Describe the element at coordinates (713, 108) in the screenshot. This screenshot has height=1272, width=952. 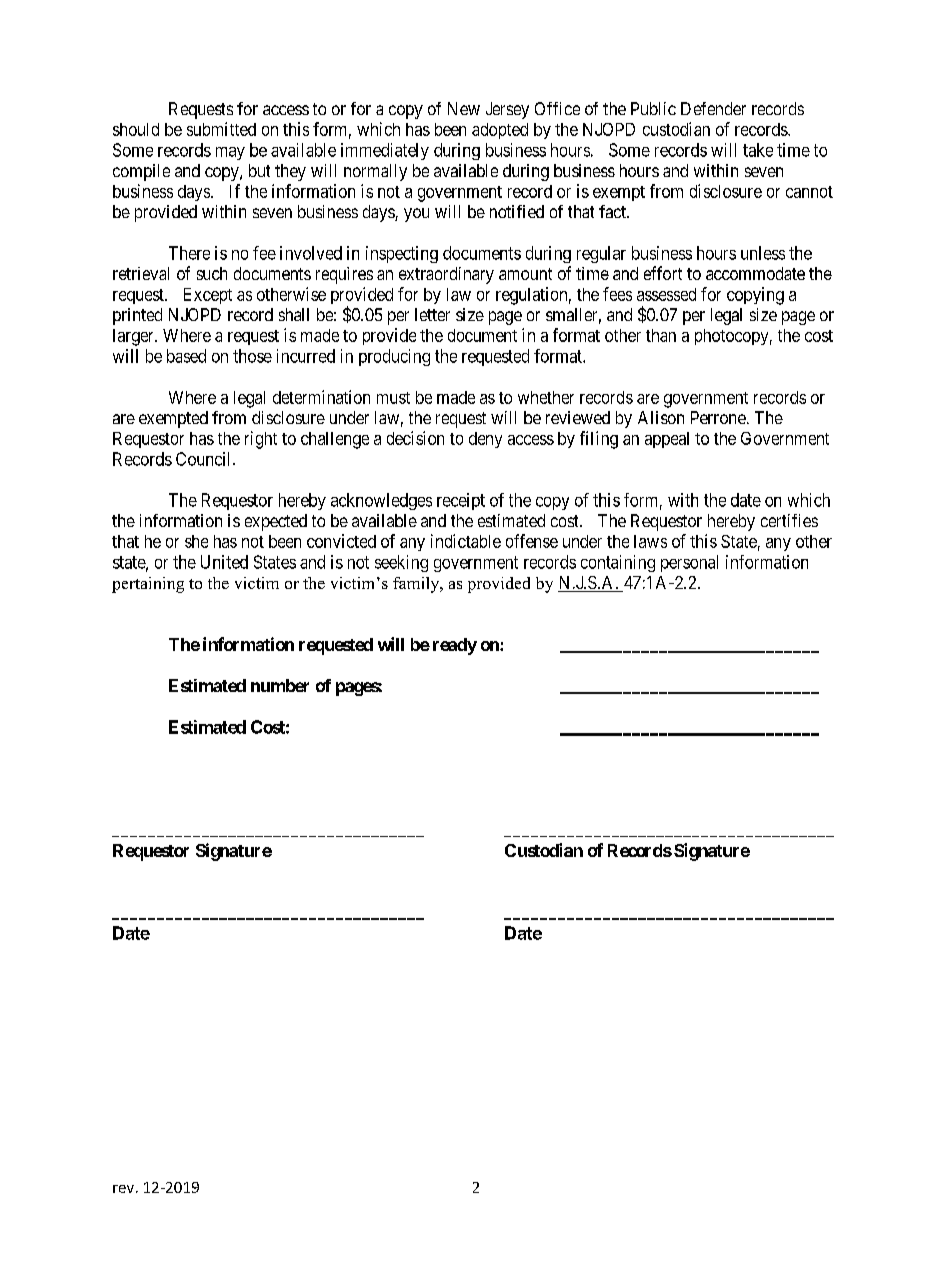
I see `Defender` at that location.
